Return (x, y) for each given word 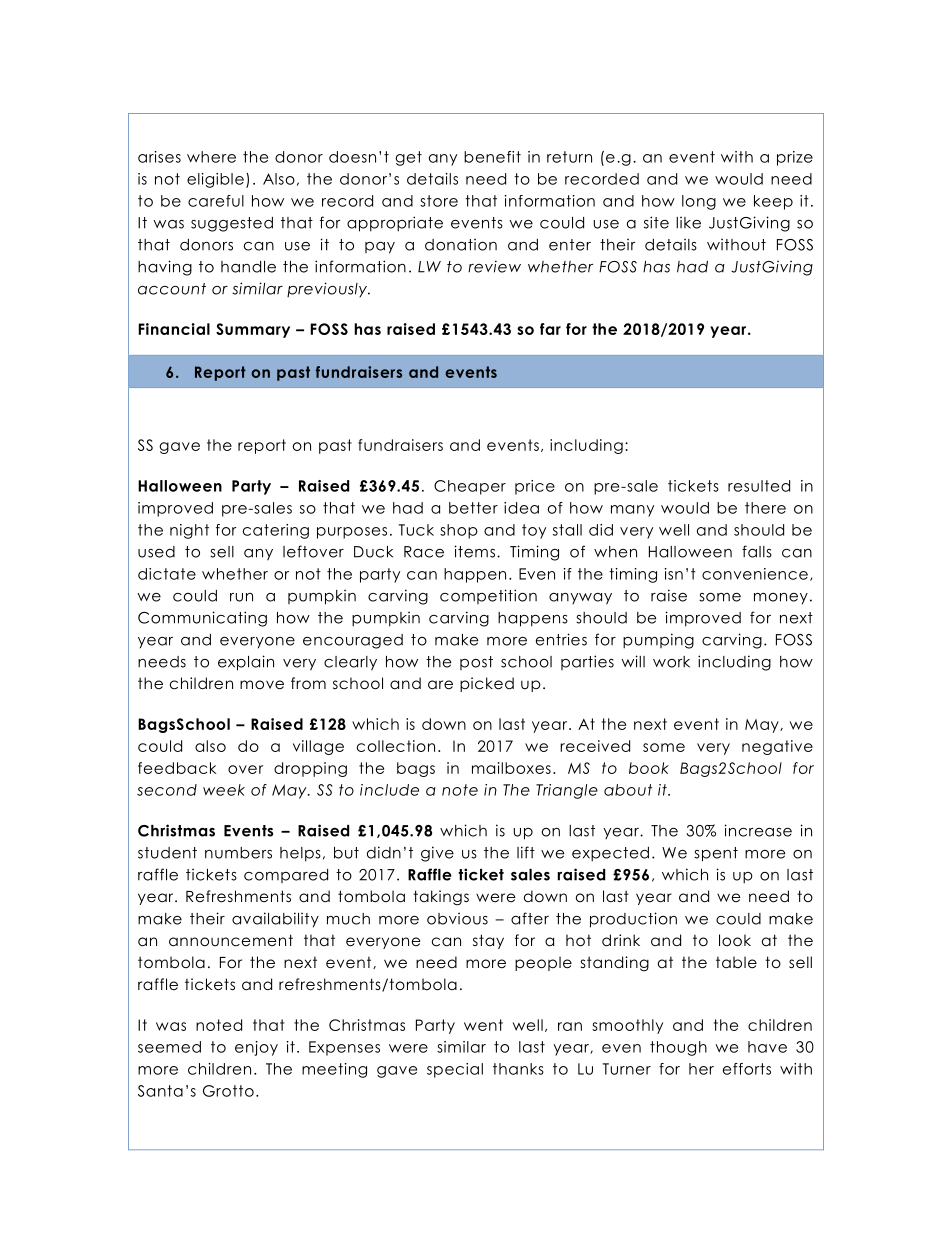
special (455, 1070)
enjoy (256, 1048)
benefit (492, 157)
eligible (215, 180)
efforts (747, 1069)
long (699, 202)
